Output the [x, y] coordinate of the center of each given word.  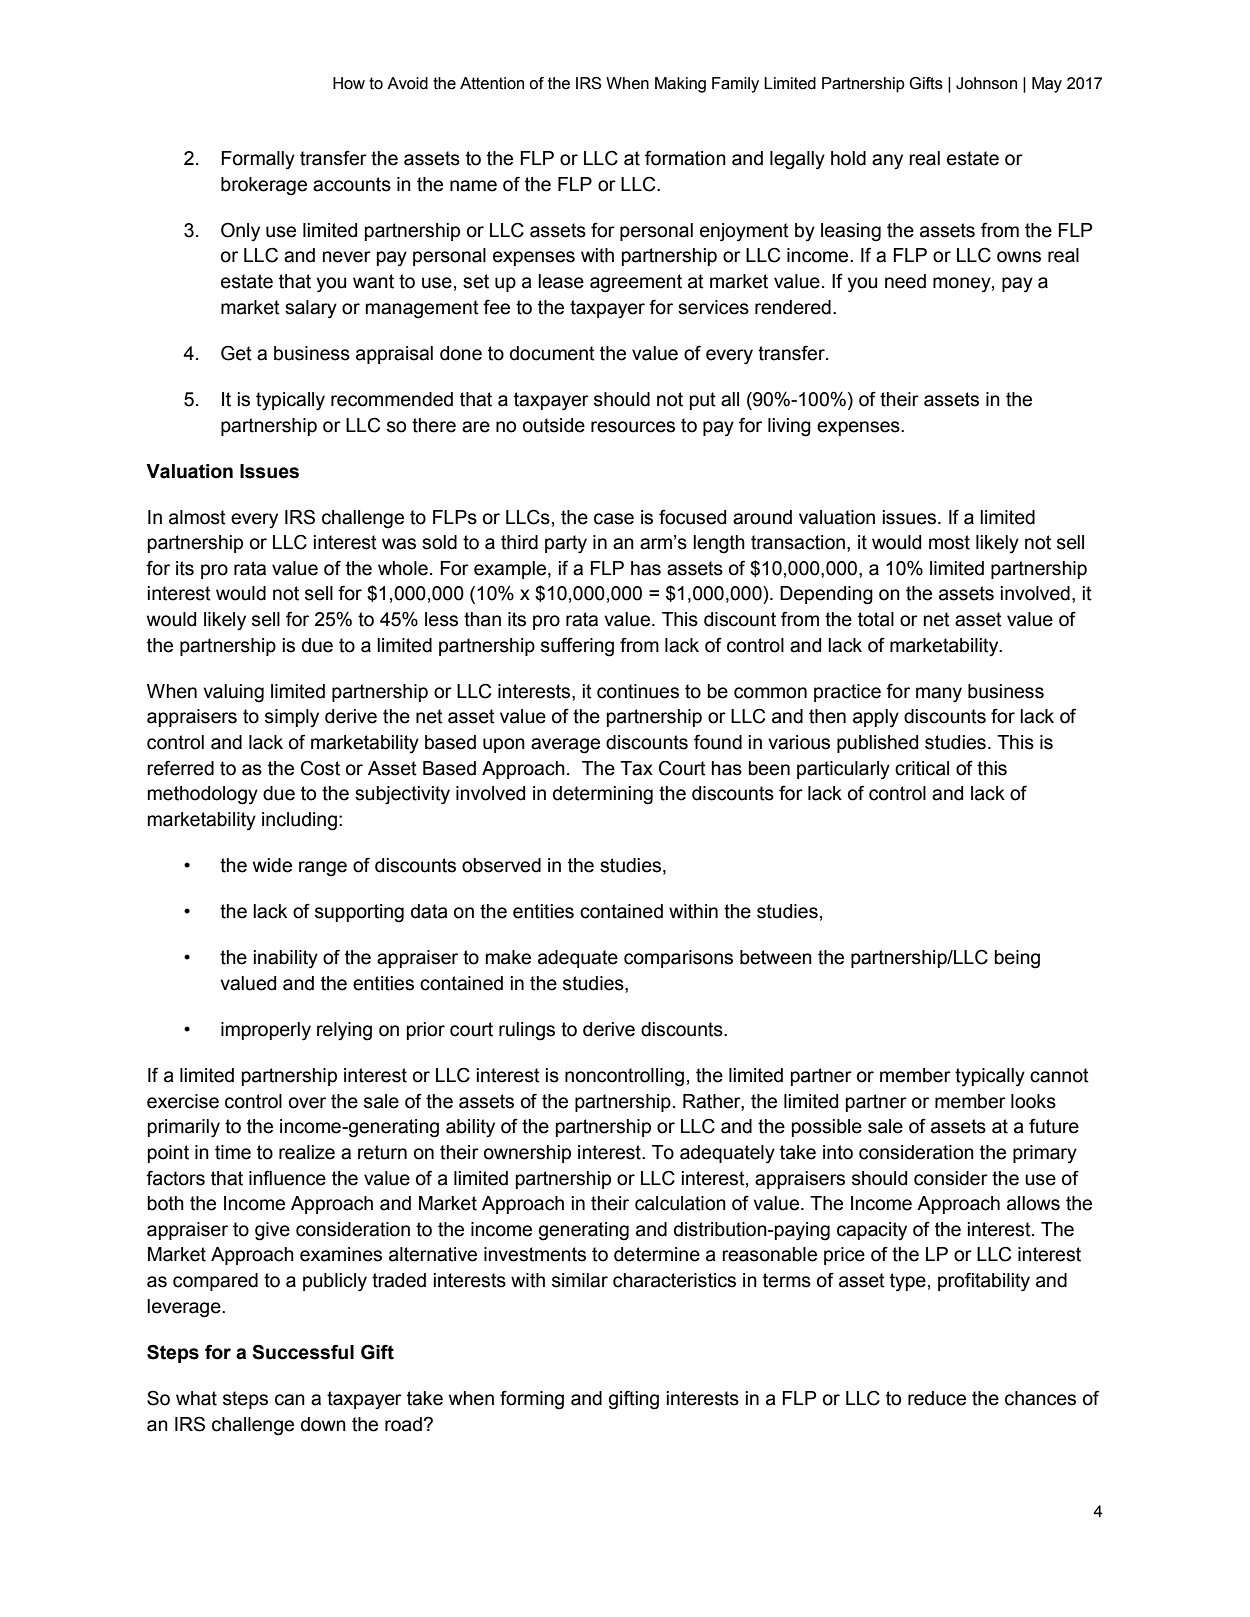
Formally [258, 160]
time [233, 1152]
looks [1033, 1101]
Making [680, 85]
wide [272, 865]
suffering [577, 647]
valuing [233, 693]
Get [236, 353]
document [552, 353]
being [1017, 959]
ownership [527, 1154]
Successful [303, 1352]
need [905, 281]
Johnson [986, 83]
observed [501, 865]
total [876, 619]
